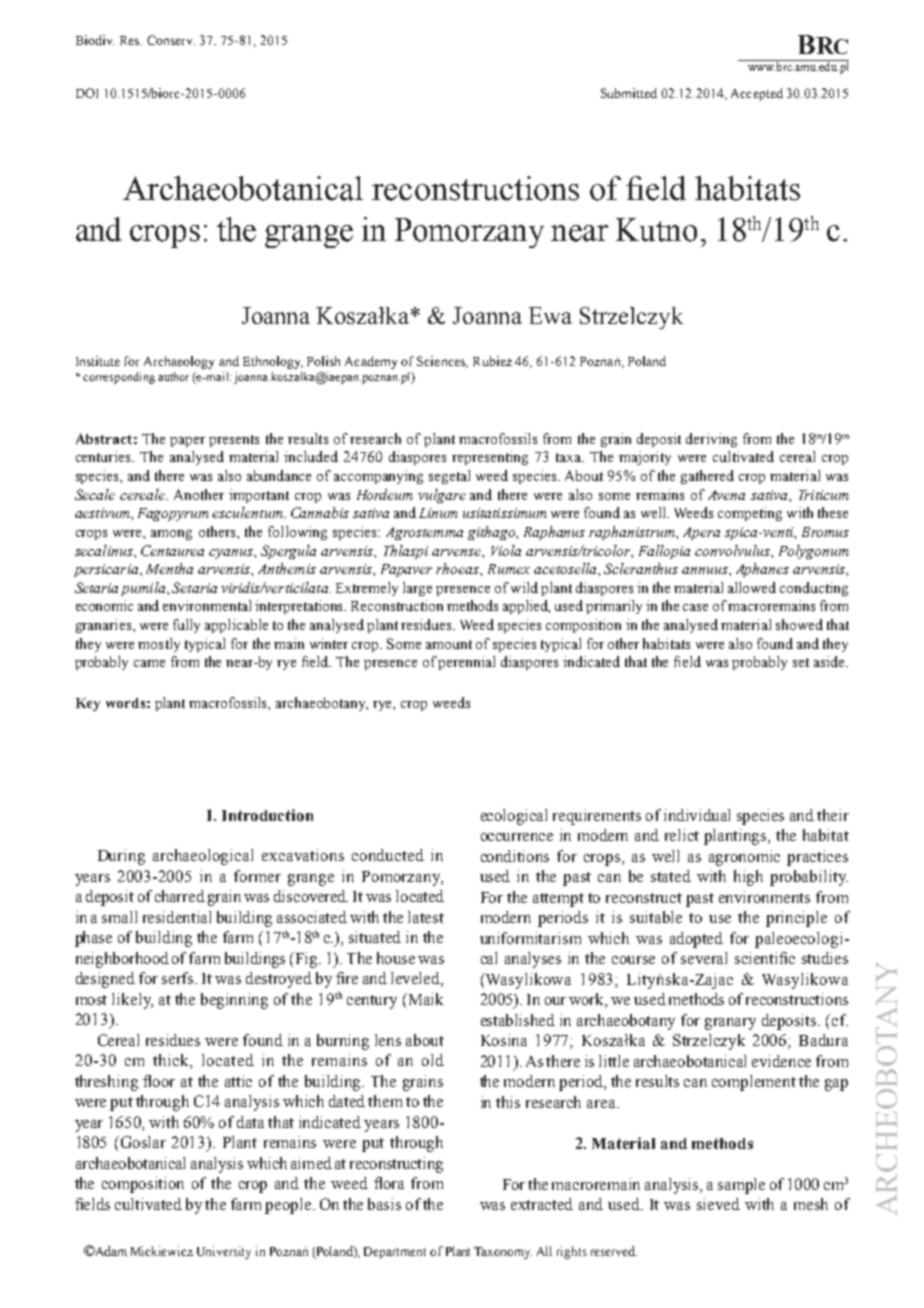  I want to click on Submitted, so click(629, 93).
